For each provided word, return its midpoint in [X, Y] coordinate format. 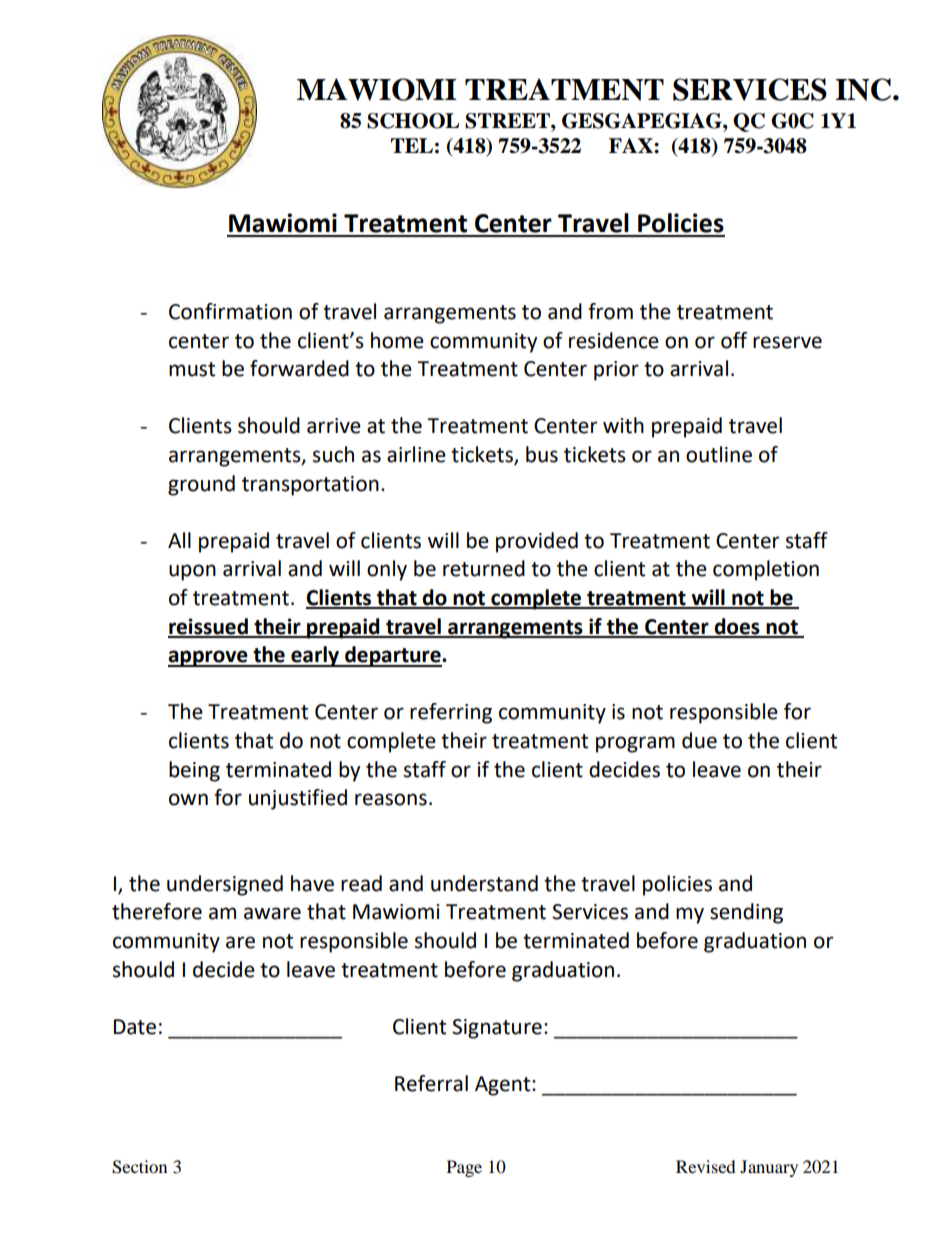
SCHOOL [413, 121]
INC [865, 89]
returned [484, 568]
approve [209, 658]
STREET [508, 121]
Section [139, 1167]
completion [766, 570]
